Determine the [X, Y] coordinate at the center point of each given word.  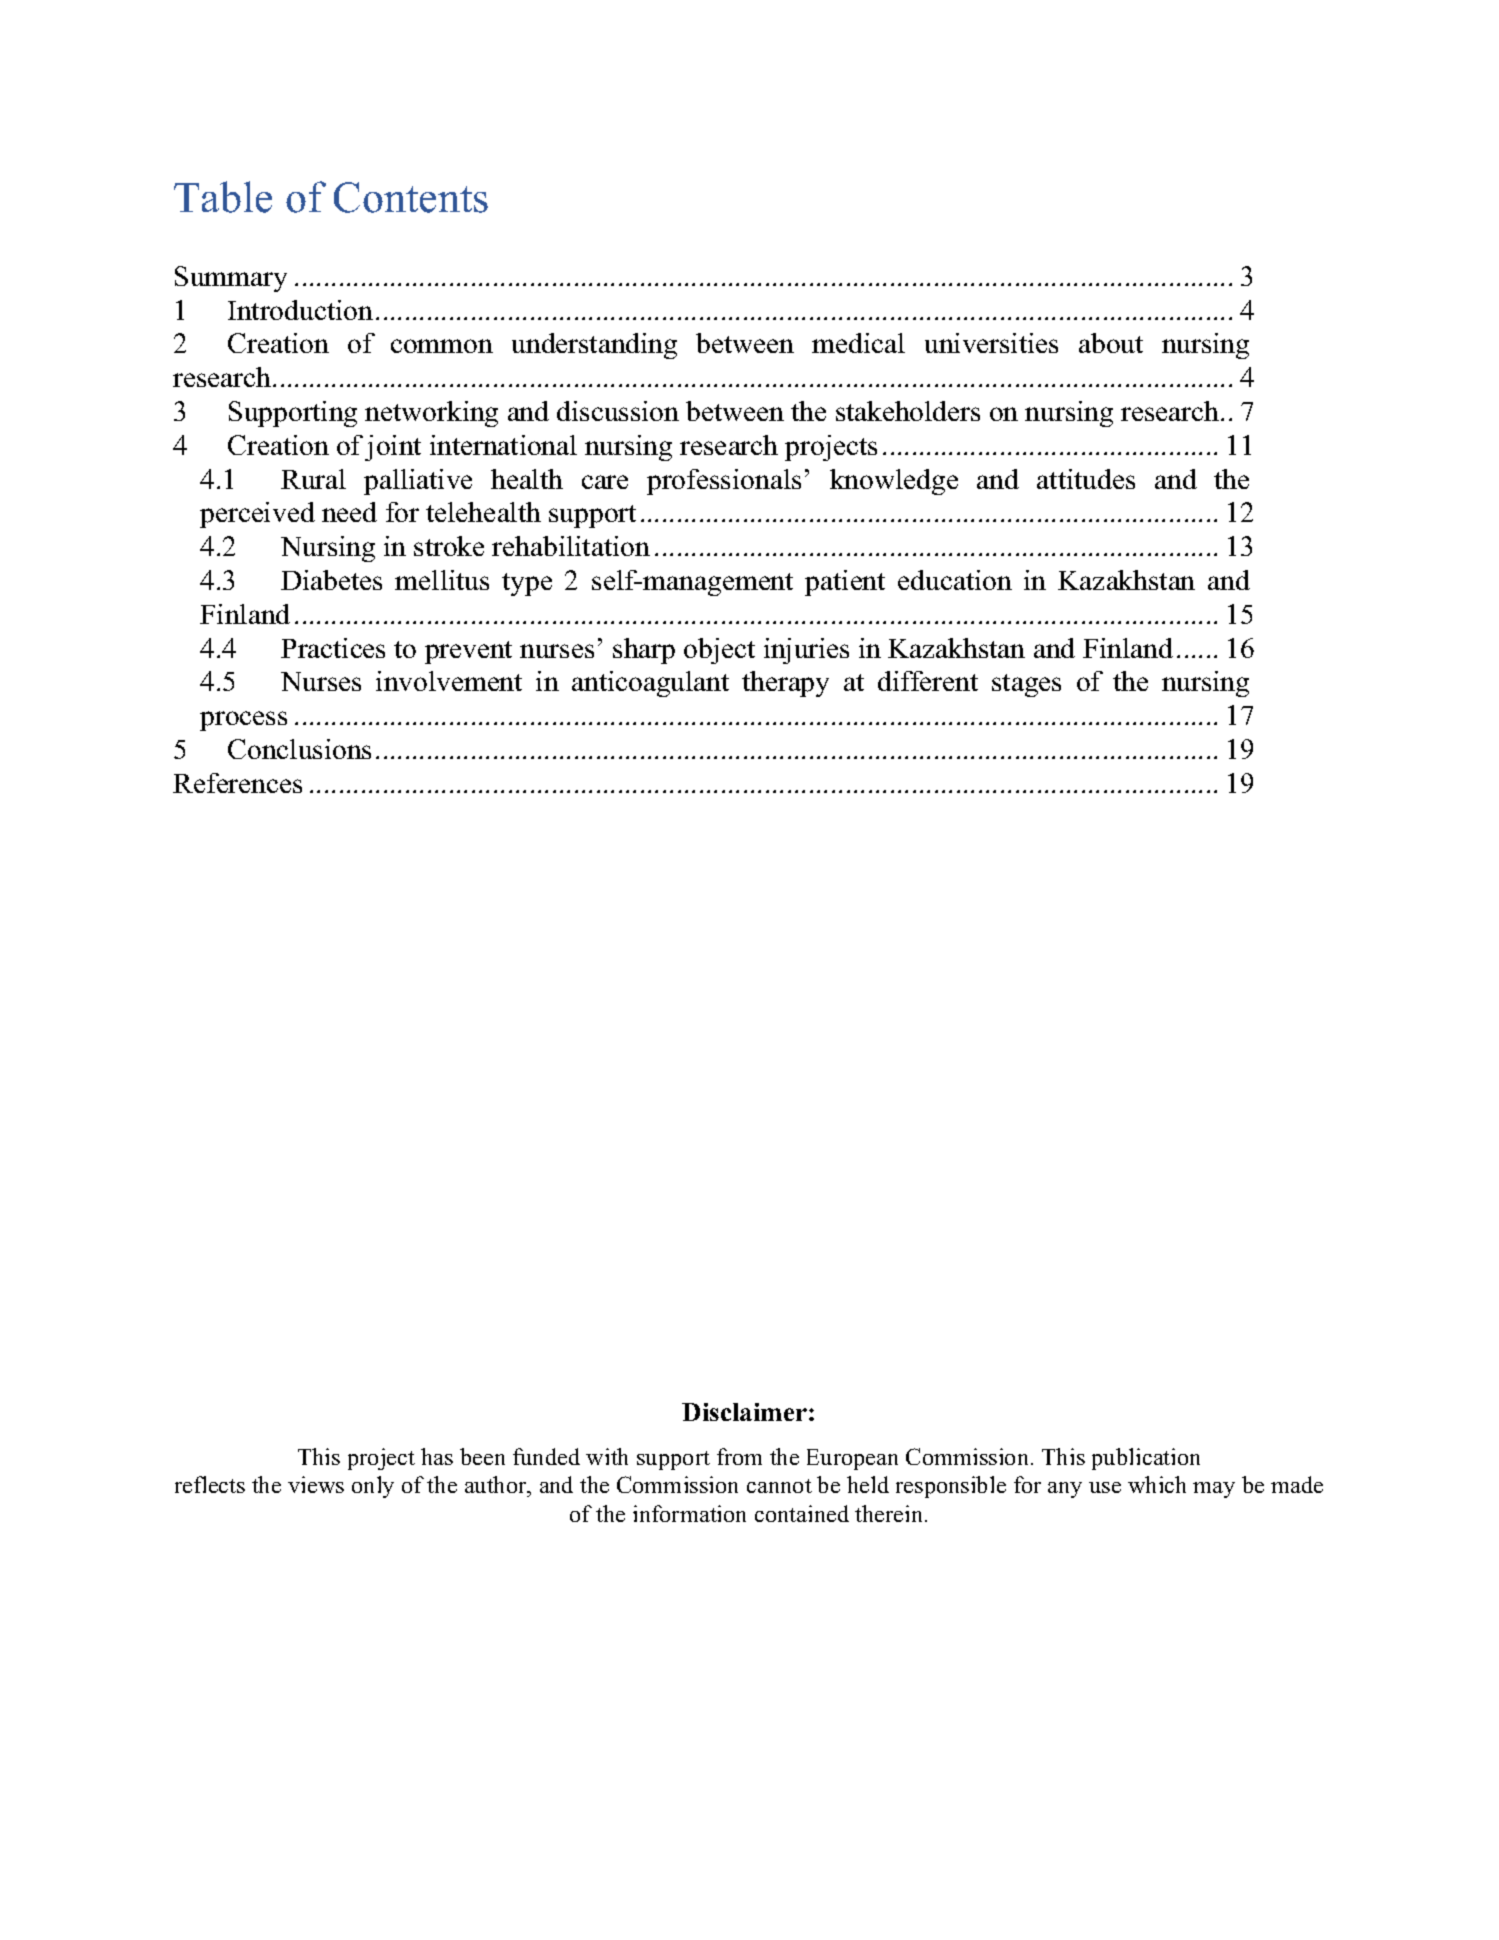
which [1157, 1484]
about [1111, 343]
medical [858, 343]
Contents [411, 197]
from [739, 1456]
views [316, 1484]
